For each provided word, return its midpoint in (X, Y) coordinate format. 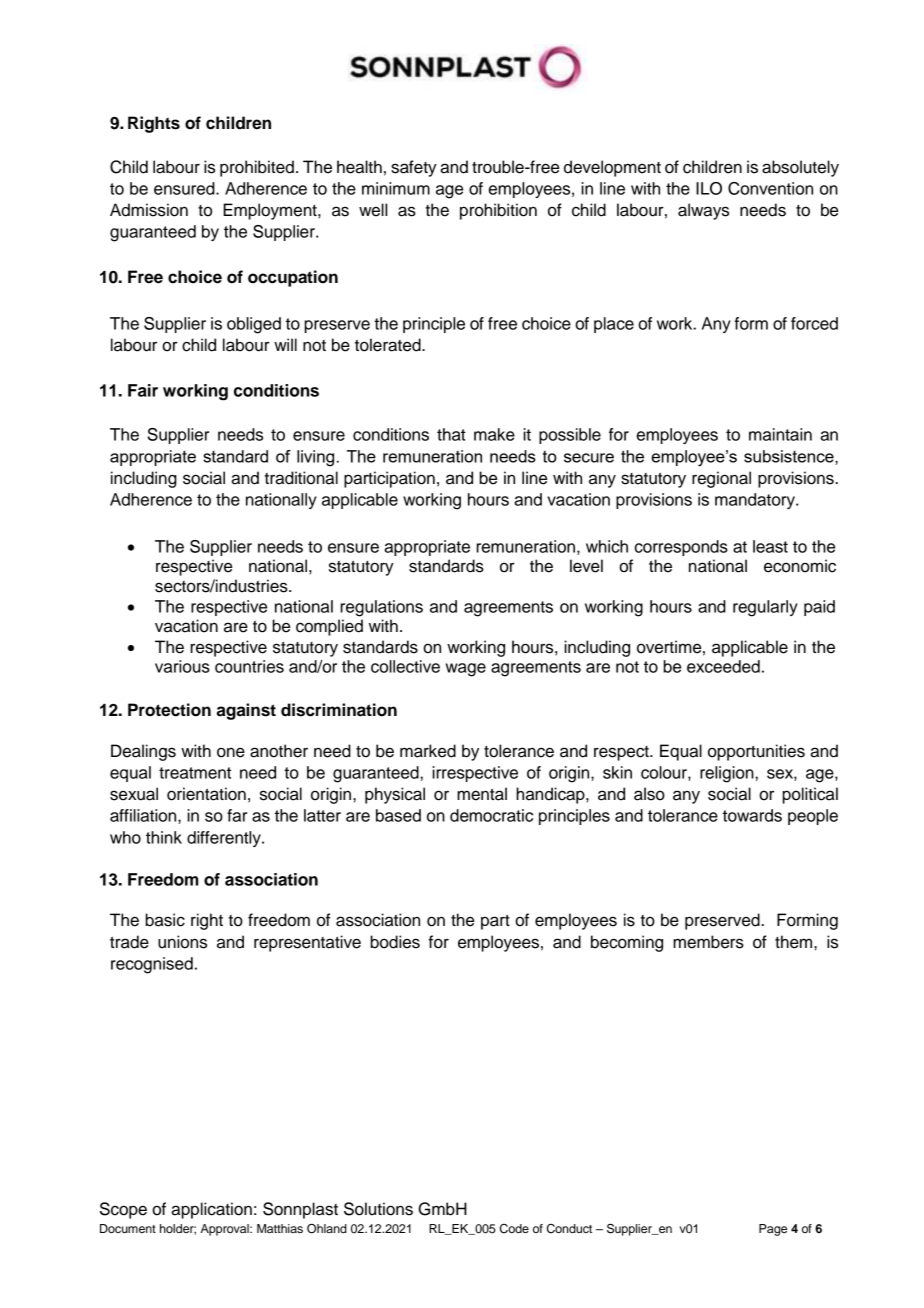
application (211, 1210)
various (182, 666)
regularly (765, 608)
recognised (152, 965)
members (708, 942)
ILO (709, 188)
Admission (149, 210)
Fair (143, 390)
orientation (206, 794)
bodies (395, 942)
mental (482, 794)
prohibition (498, 211)
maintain (780, 434)
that (451, 434)
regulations (381, 608)
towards (752, 815)
